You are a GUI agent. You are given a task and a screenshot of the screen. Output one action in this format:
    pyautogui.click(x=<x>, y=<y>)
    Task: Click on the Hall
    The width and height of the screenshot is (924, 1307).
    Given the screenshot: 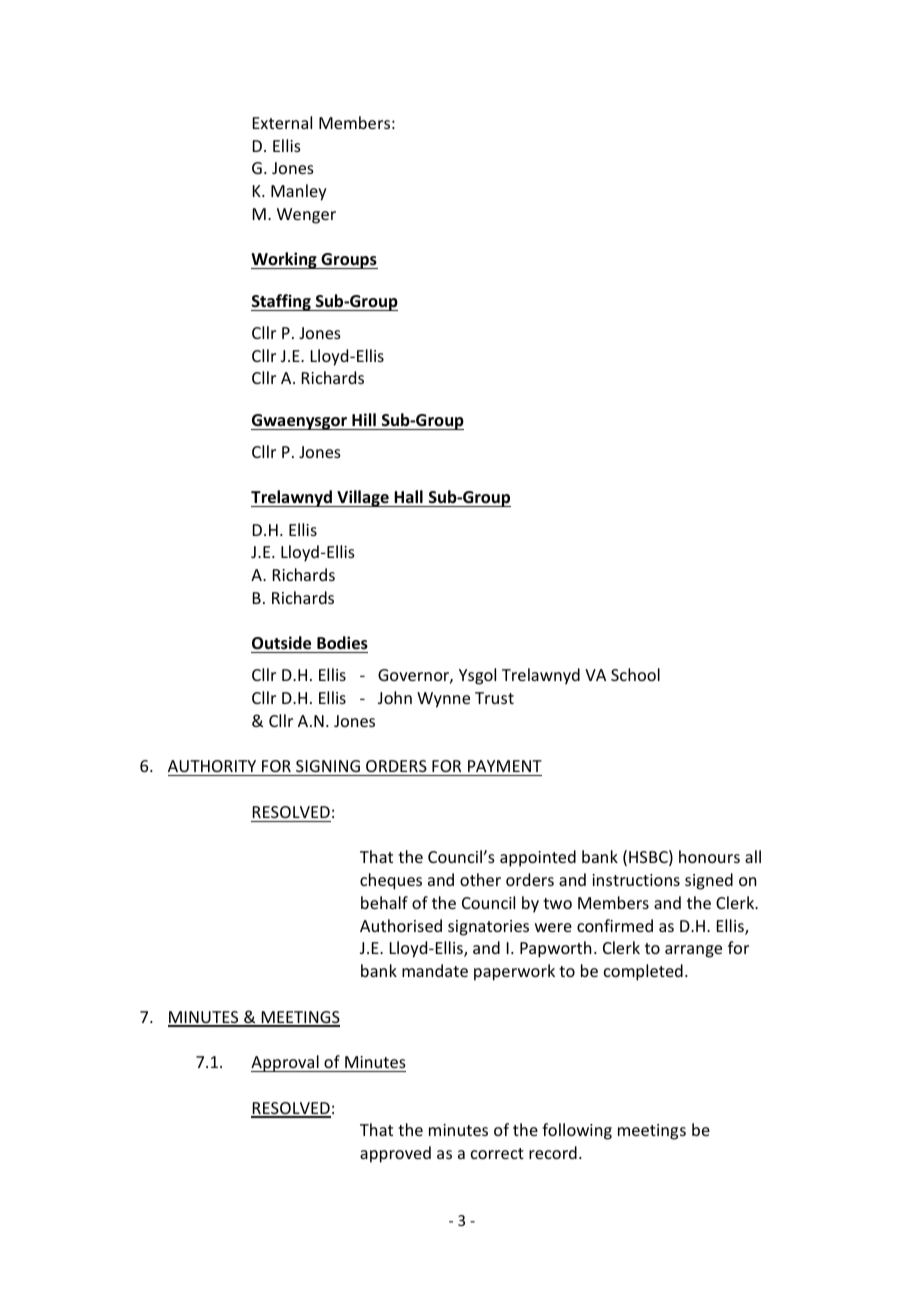 What is the action you would take?
    pyautogui.click(x=408, y=496)
